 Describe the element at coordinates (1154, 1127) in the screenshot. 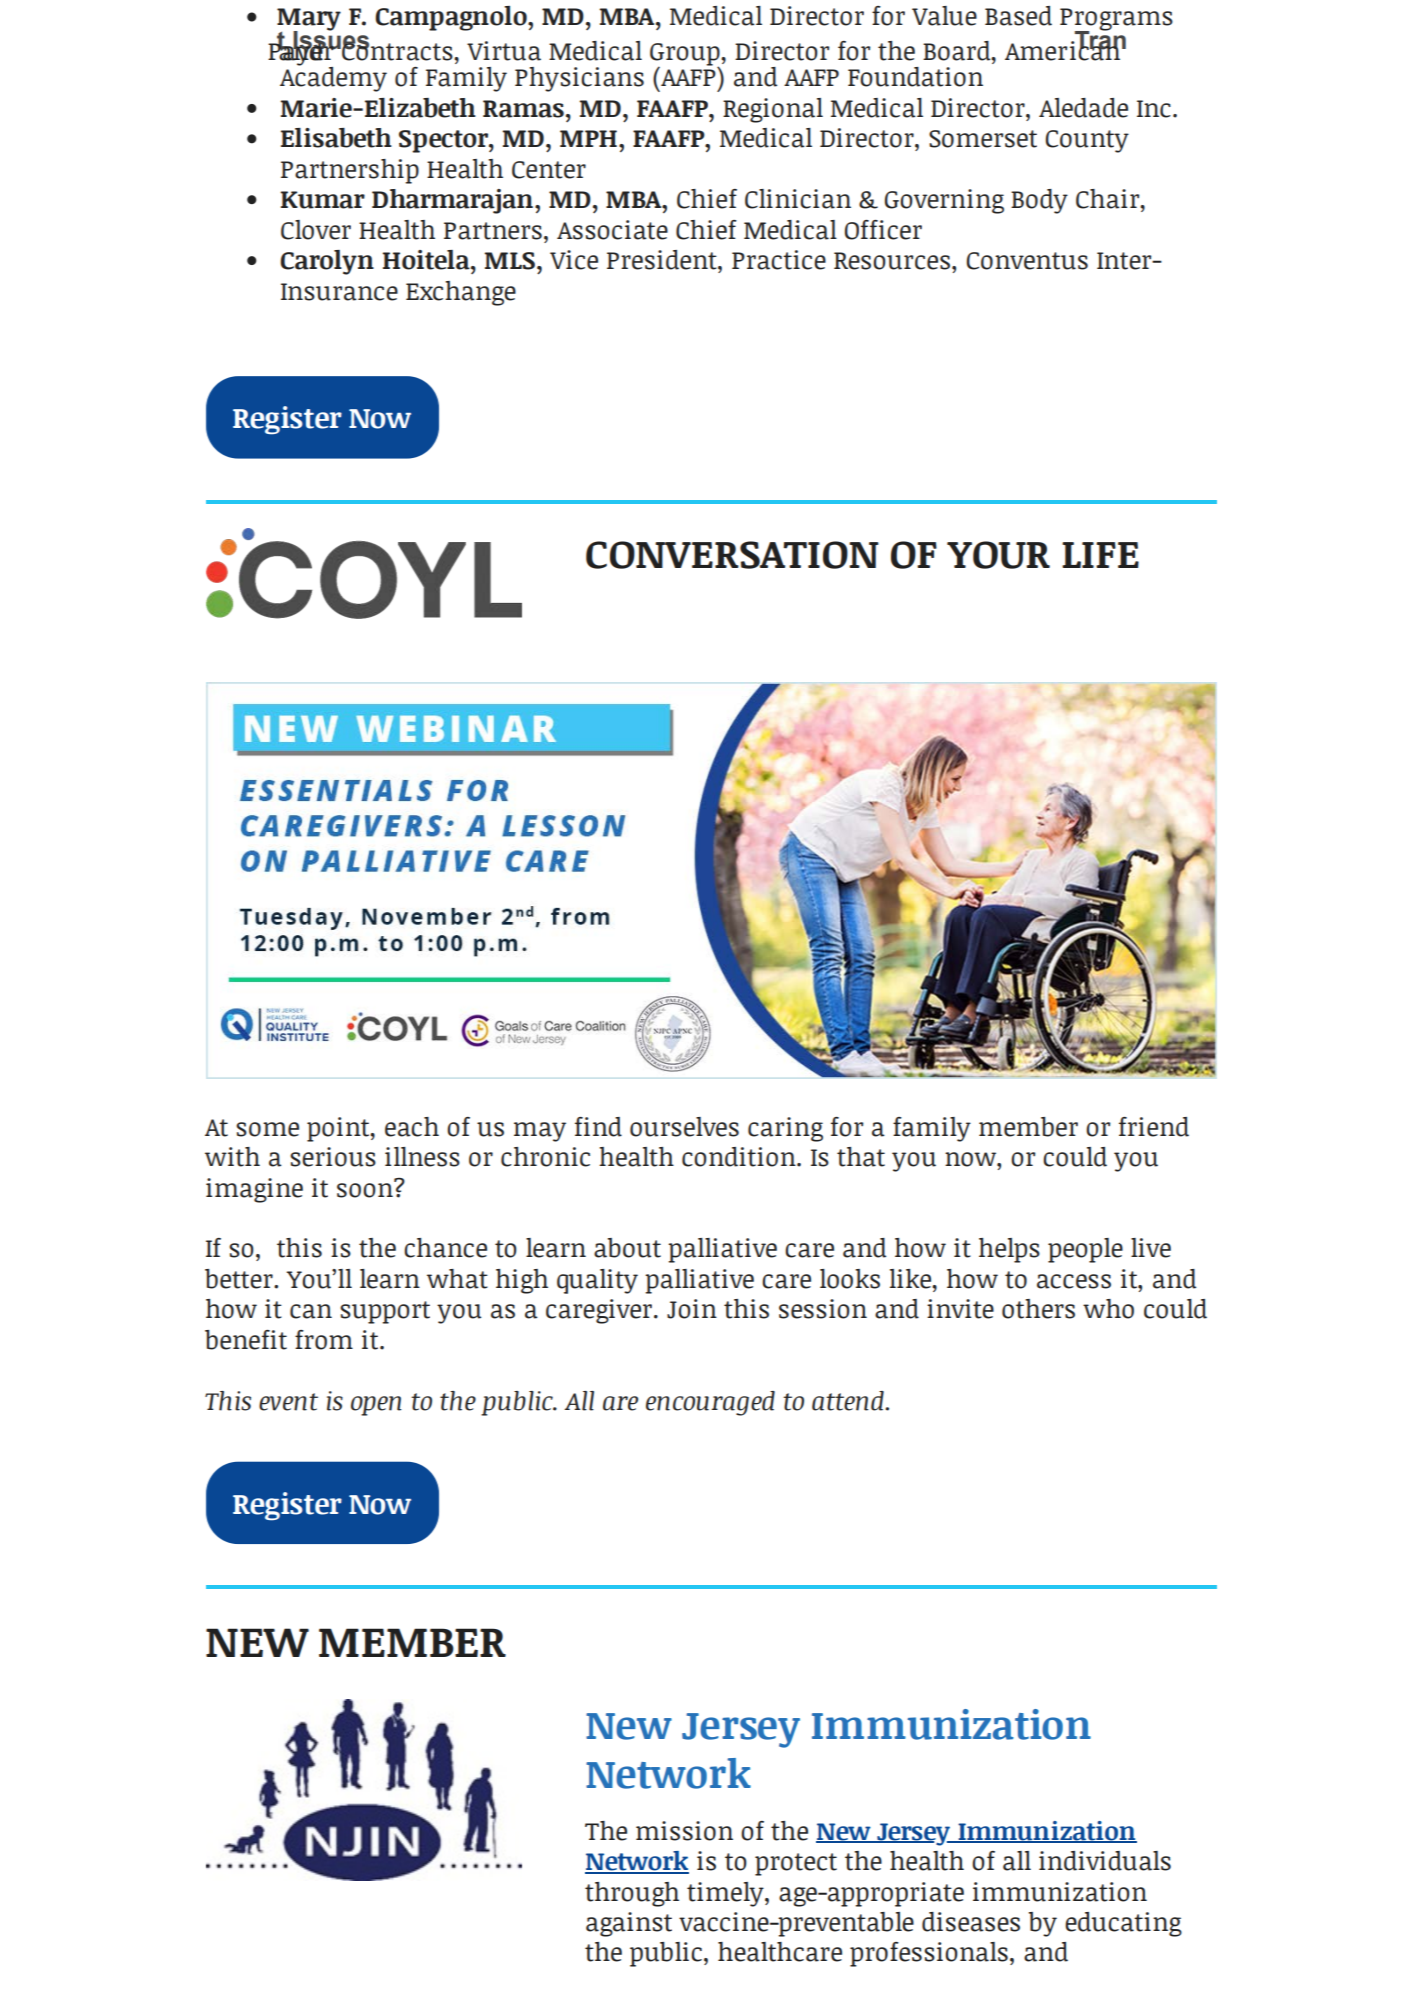

I see `friend` at that location.
